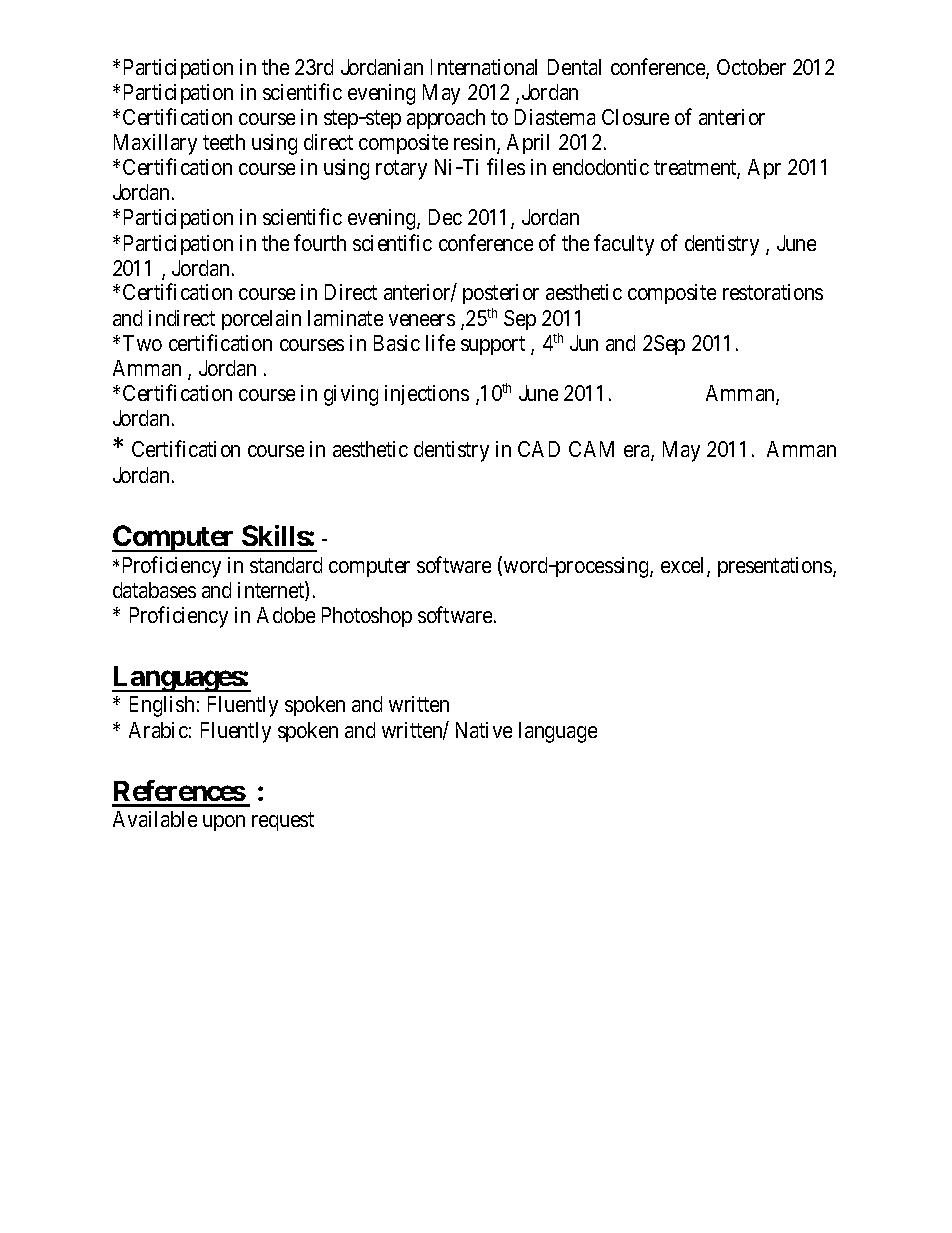  I want to click on upon, so click(224, 823).
